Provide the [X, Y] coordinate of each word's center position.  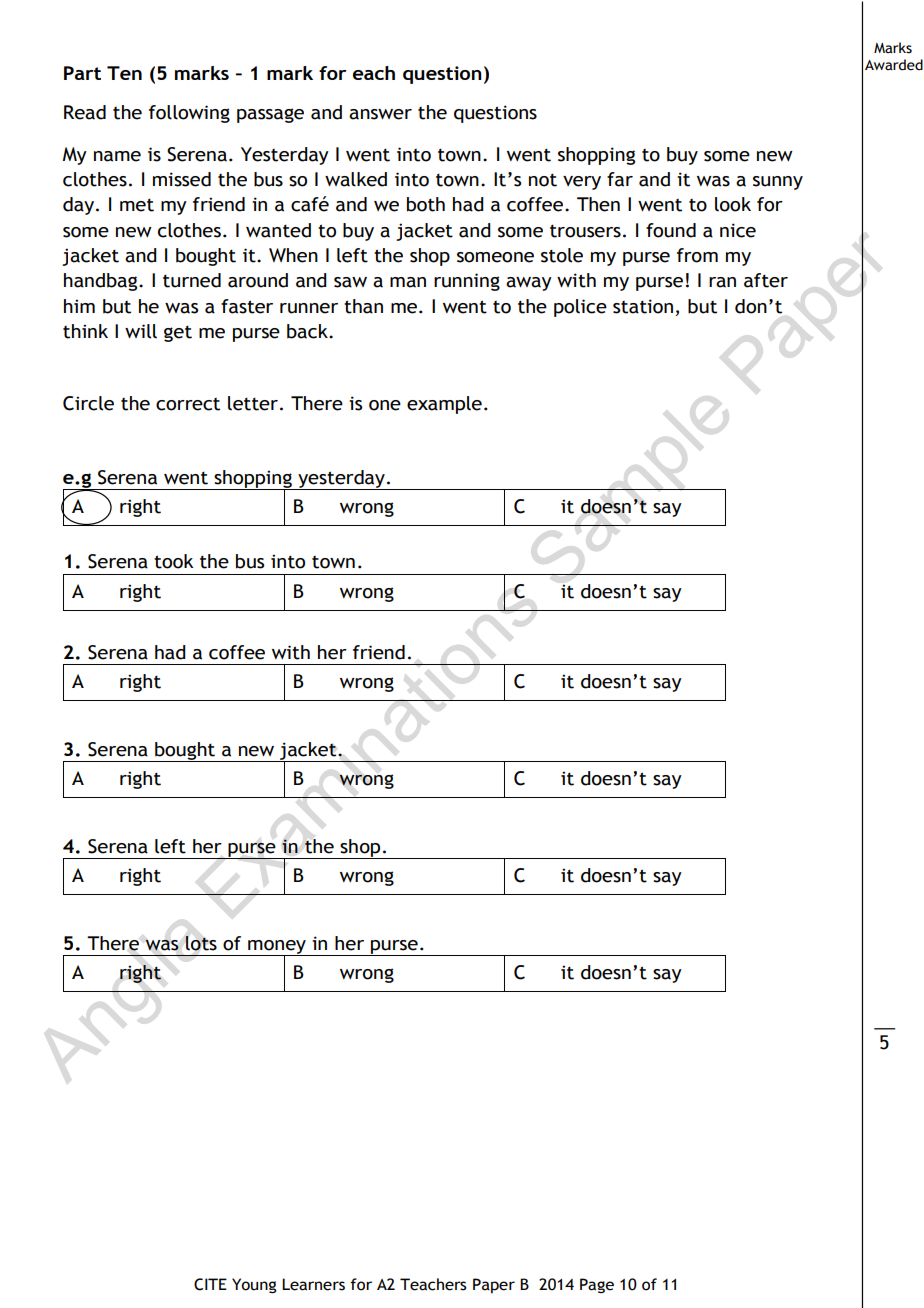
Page [597, 1286]
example [444, 405]
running [467, 282]
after [766, 280]
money [277, 948]
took [173, 561]
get [178, 333]
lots [201, 943]
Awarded [894, 65]
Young [254, 1286]
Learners [313, 1284]
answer [380, 114]
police [580, 308]
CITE [210, 1284]
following [189, 114]
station [643, 306]
